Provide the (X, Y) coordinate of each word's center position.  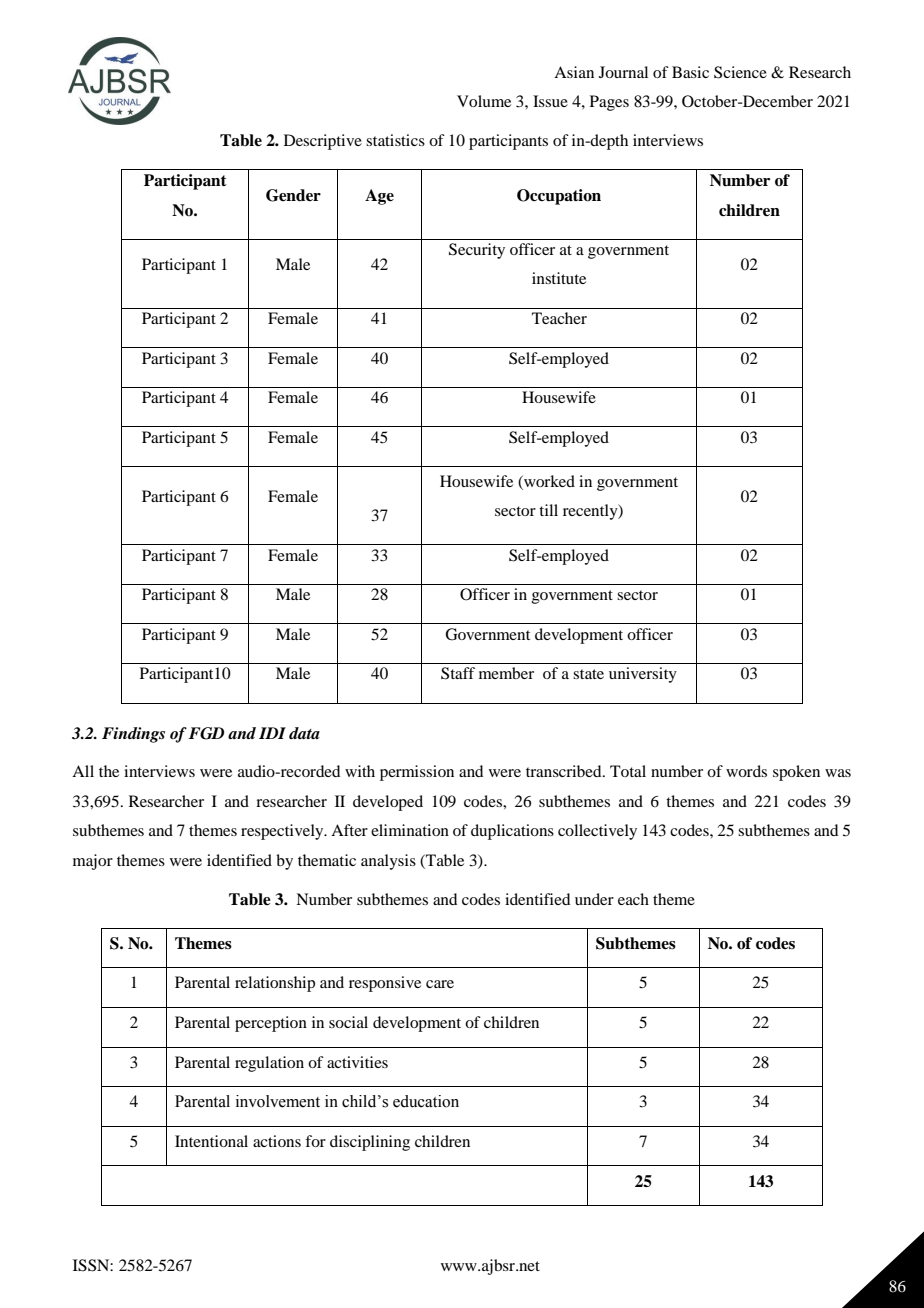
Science (740, 72)
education (426, 1101)
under (594, 899)
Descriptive (323, 142)
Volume (484, 101)
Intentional (211, 1141)
